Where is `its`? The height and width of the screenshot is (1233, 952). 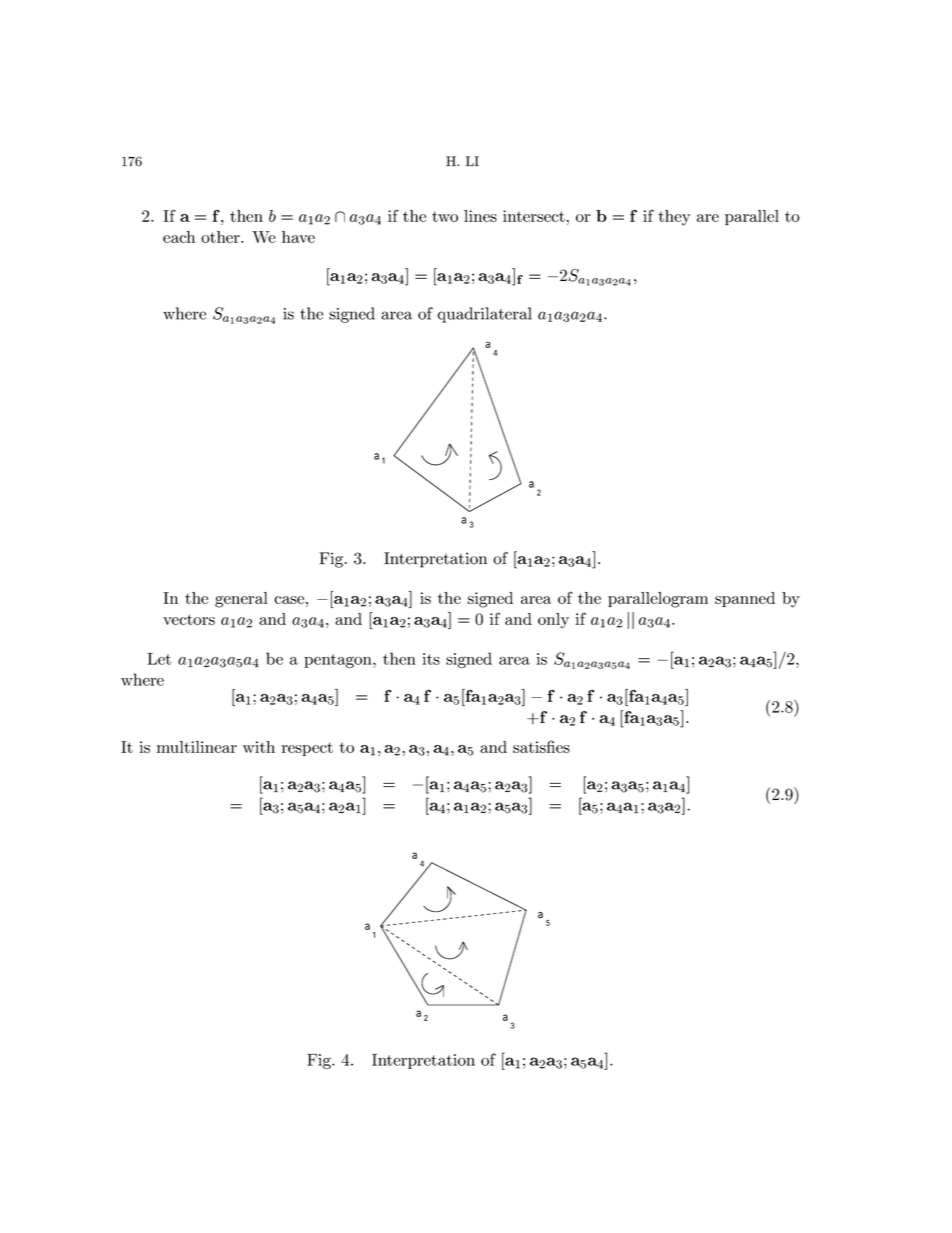 its is located at coordinates (431, 659).
